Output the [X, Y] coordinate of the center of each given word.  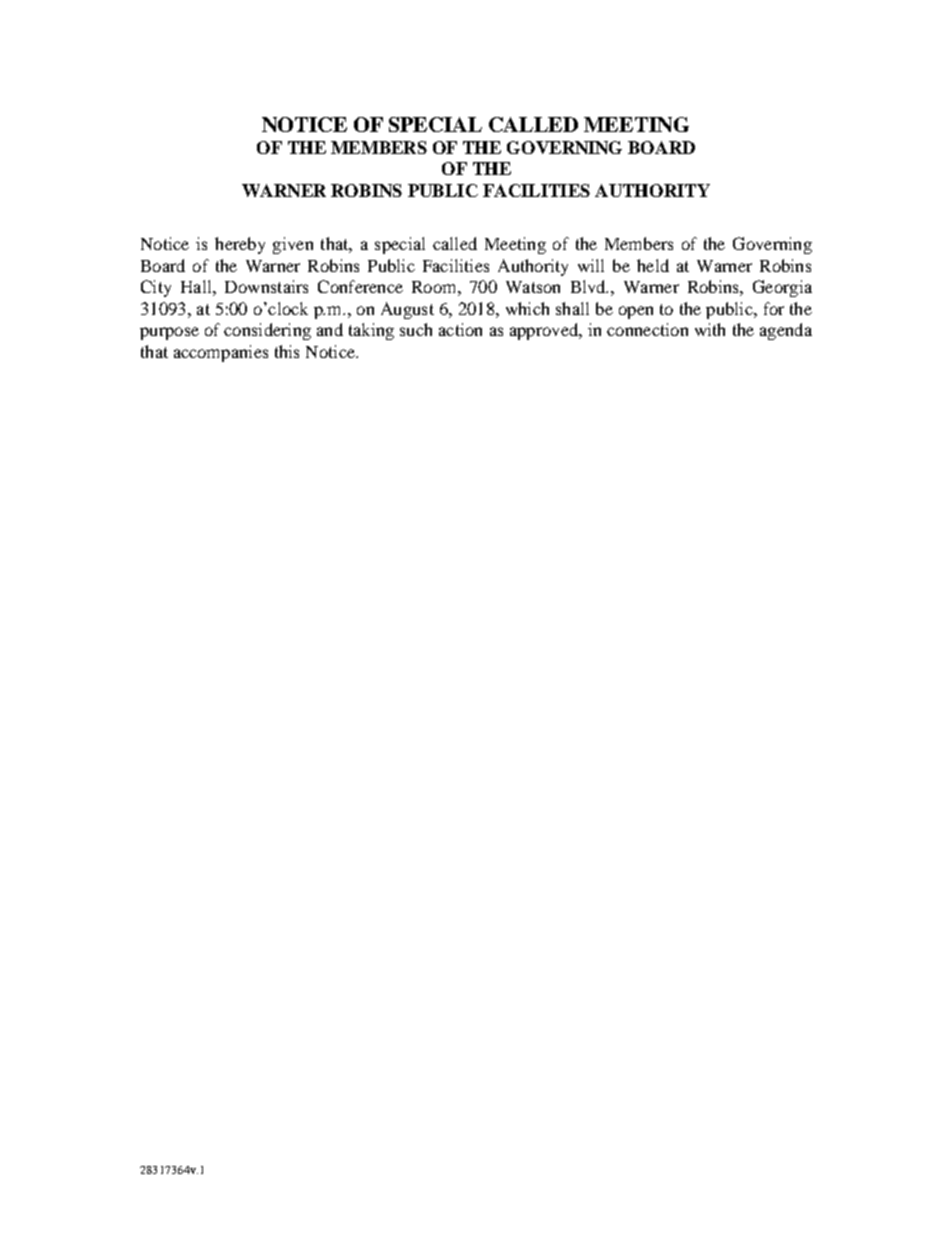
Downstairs [266, 286]
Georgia [782, 288]
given [293, 245]
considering [267, 331]
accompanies [221, 353]
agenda [786, 331]
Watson [533, 287]
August [407, 310]
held [653, 265]
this [287, 351]
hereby [240, 245]
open [636, 312]
